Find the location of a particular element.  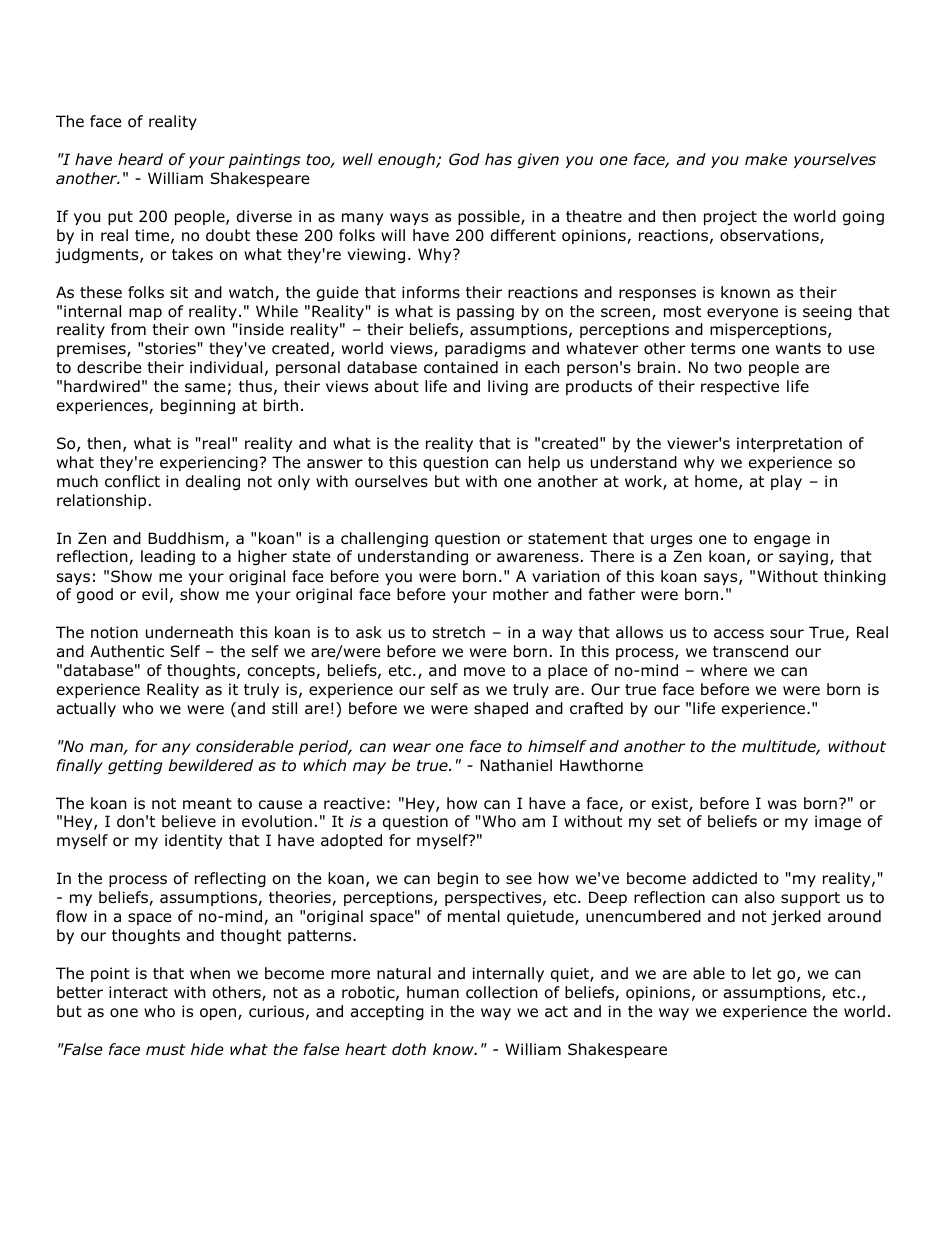

play is located at coordinates (786, 482).
